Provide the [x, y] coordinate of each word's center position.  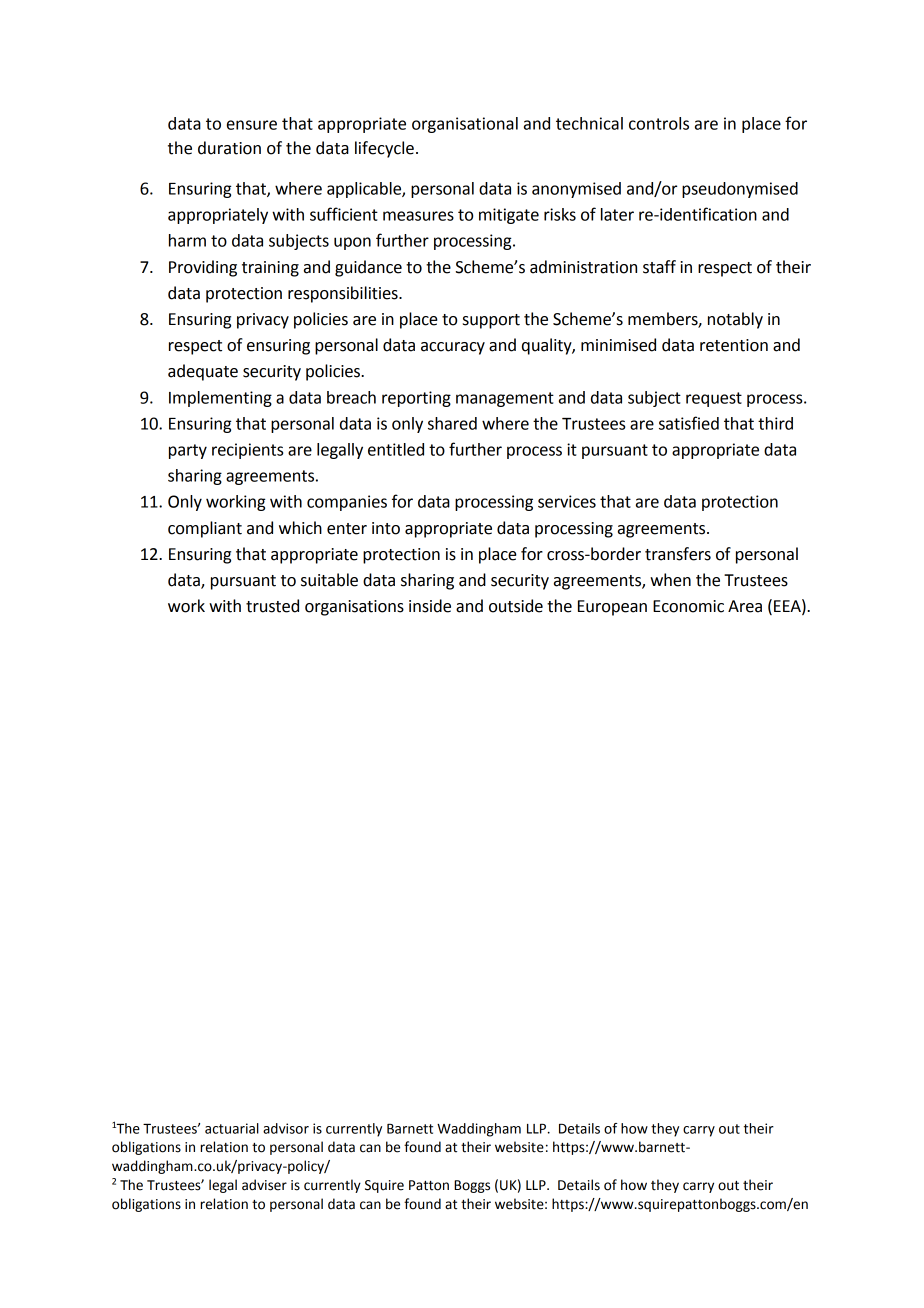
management [505, 399]
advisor [286, 1128]
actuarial [232, 1128]
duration [229, 148]
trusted [272, 606]
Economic [688, 606]
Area [745, 606]
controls [659, 123]
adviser [264, 1185]
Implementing [220, 399]
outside [516, 606]
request [714, 399]
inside [430, 606]
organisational [465, 125]
